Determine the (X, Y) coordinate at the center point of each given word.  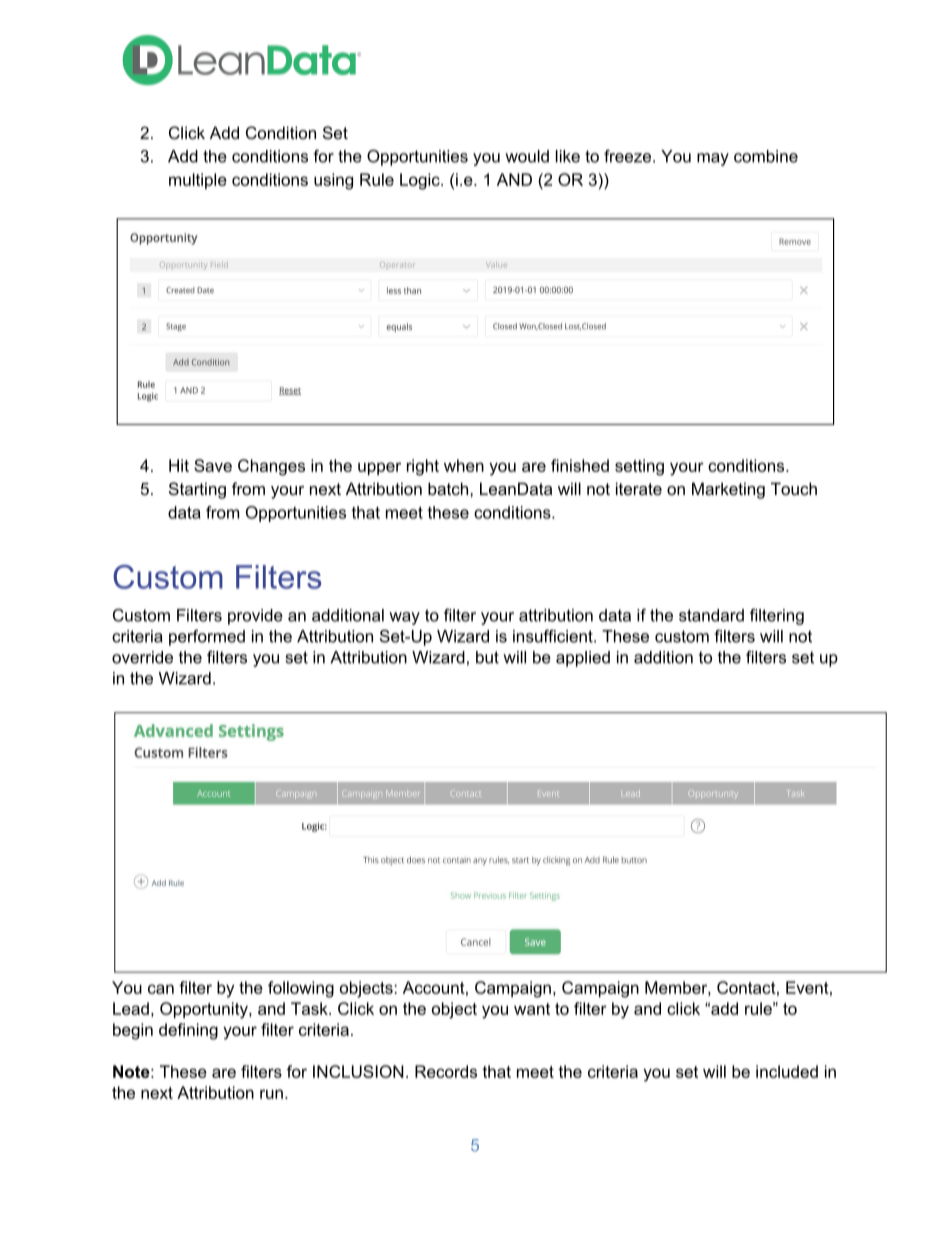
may (713, 159)
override (142, 657)
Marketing (728, 490)
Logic (421, 181)
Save (213, 465)
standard (711, 615)
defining (188, 1031)
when (464, 465)
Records (446, 1071)
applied (583, 659)
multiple (198, 181)
